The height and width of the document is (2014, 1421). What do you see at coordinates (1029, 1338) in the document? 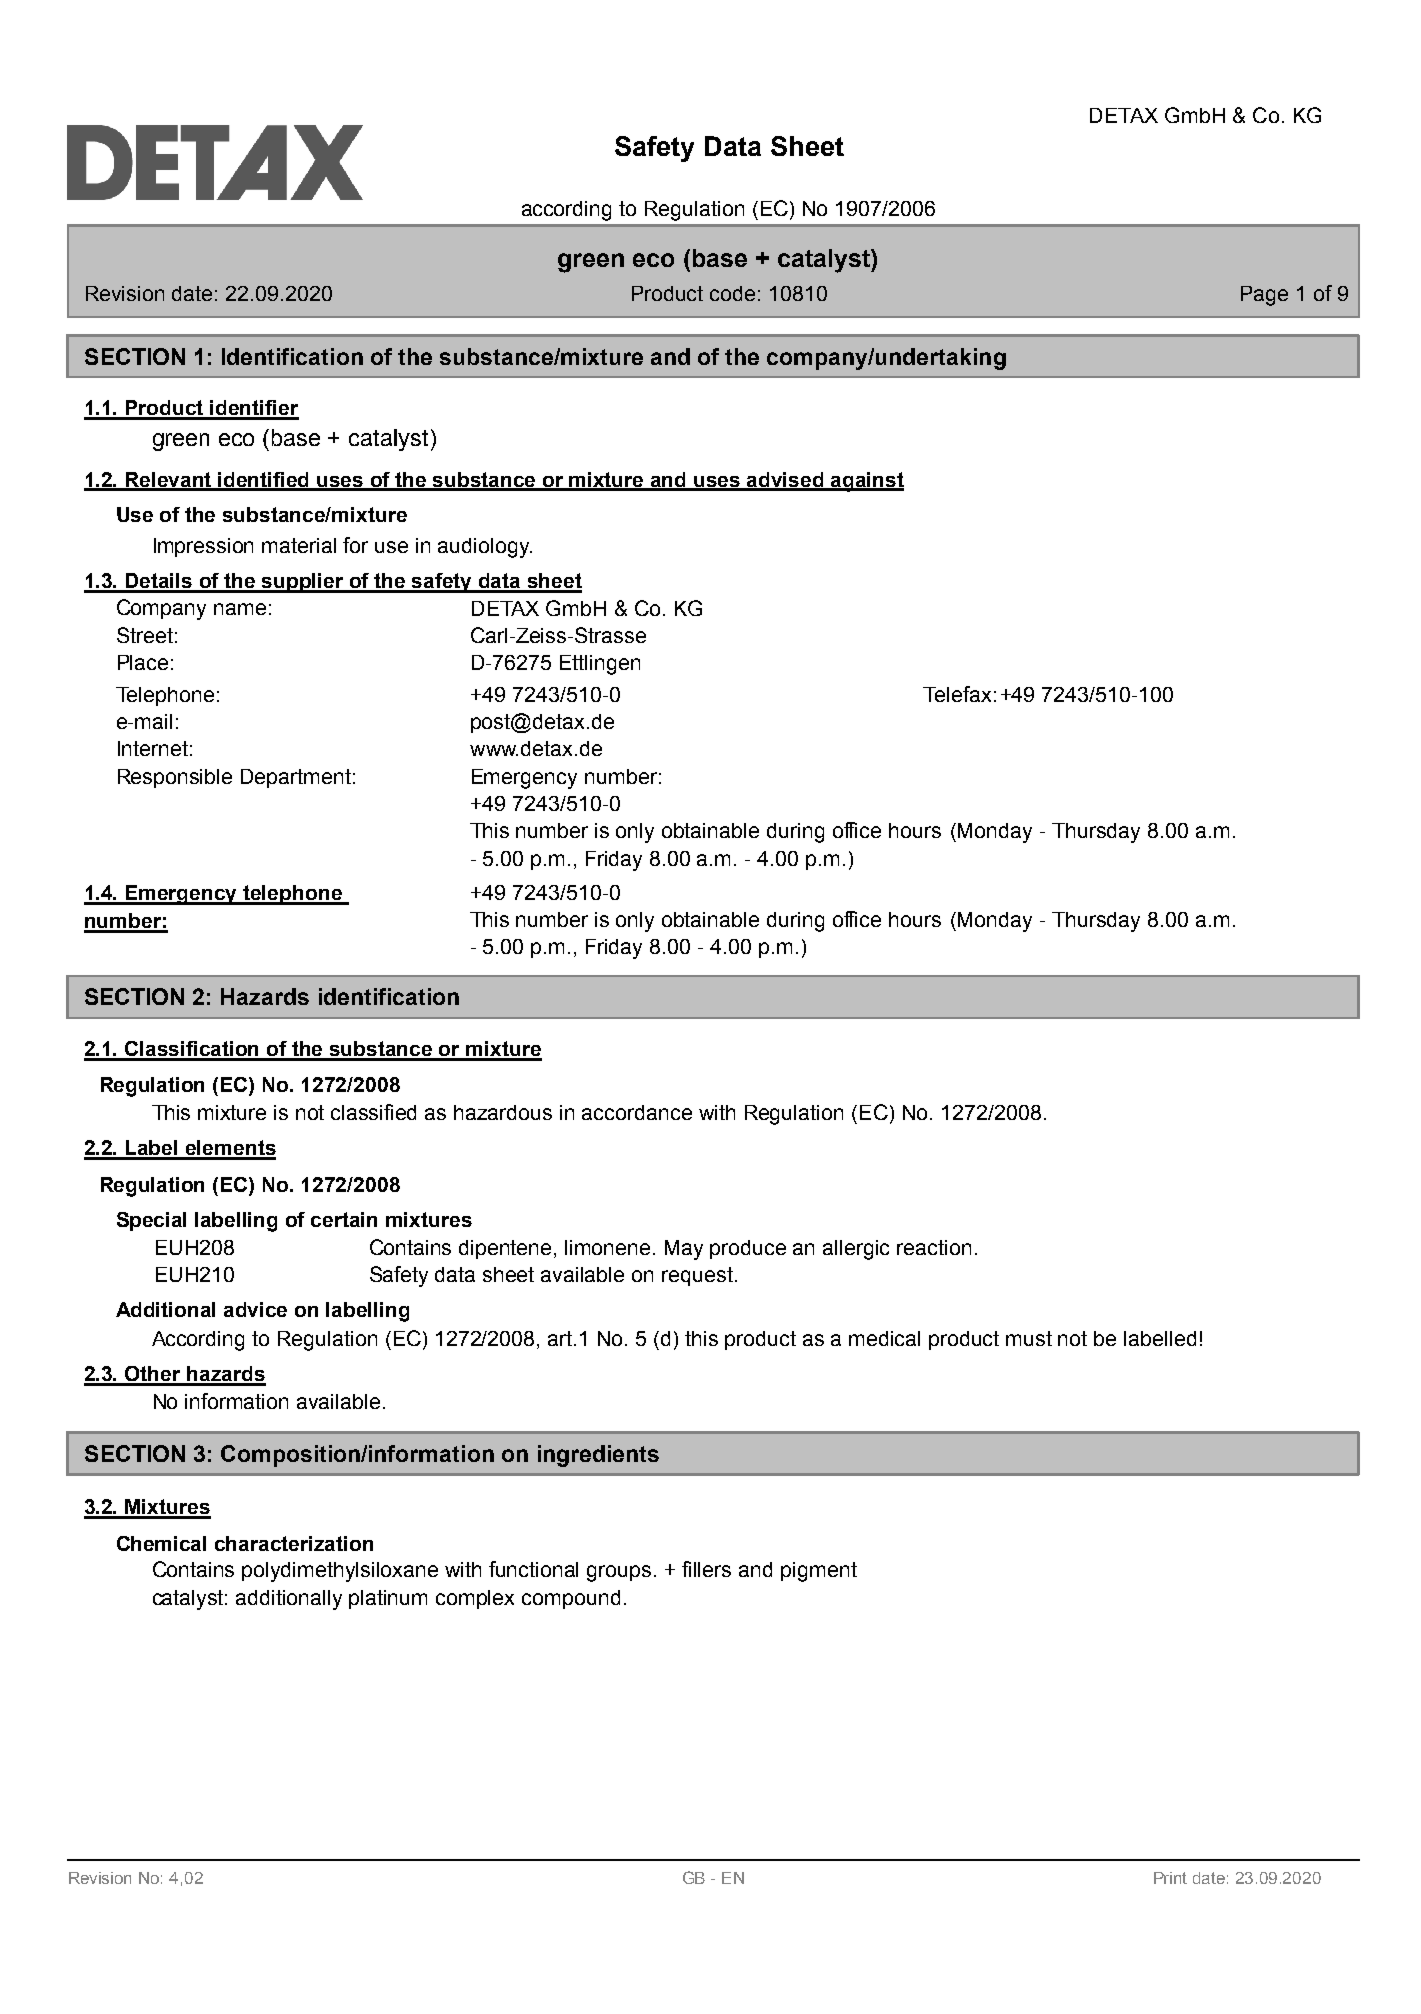
I see `must` at bounding box center [1029, 1338].
